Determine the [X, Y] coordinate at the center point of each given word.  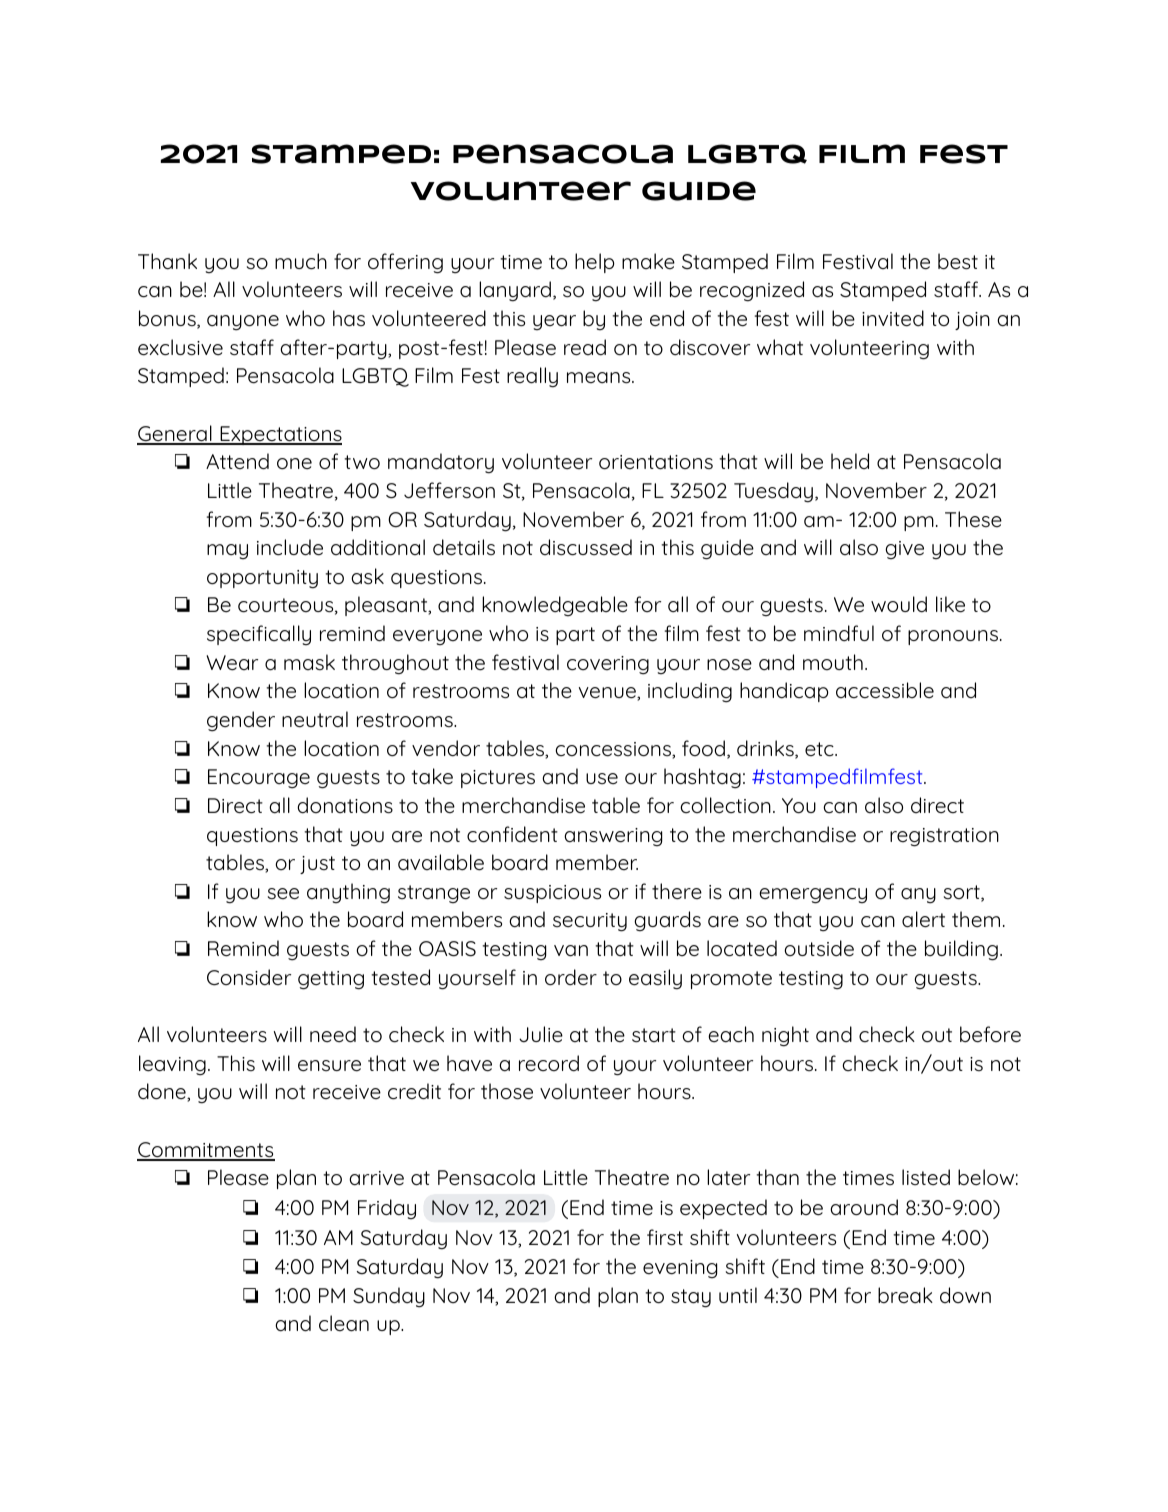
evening [680, 1269]
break [905, 1295]
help [594, 263]
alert [923, 919]
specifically [259, 635]
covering [608, 665]
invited [893, 318]
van [571, 951]
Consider [249, 977]
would [899, 604]
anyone [243, 323]
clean [344, 1323]
